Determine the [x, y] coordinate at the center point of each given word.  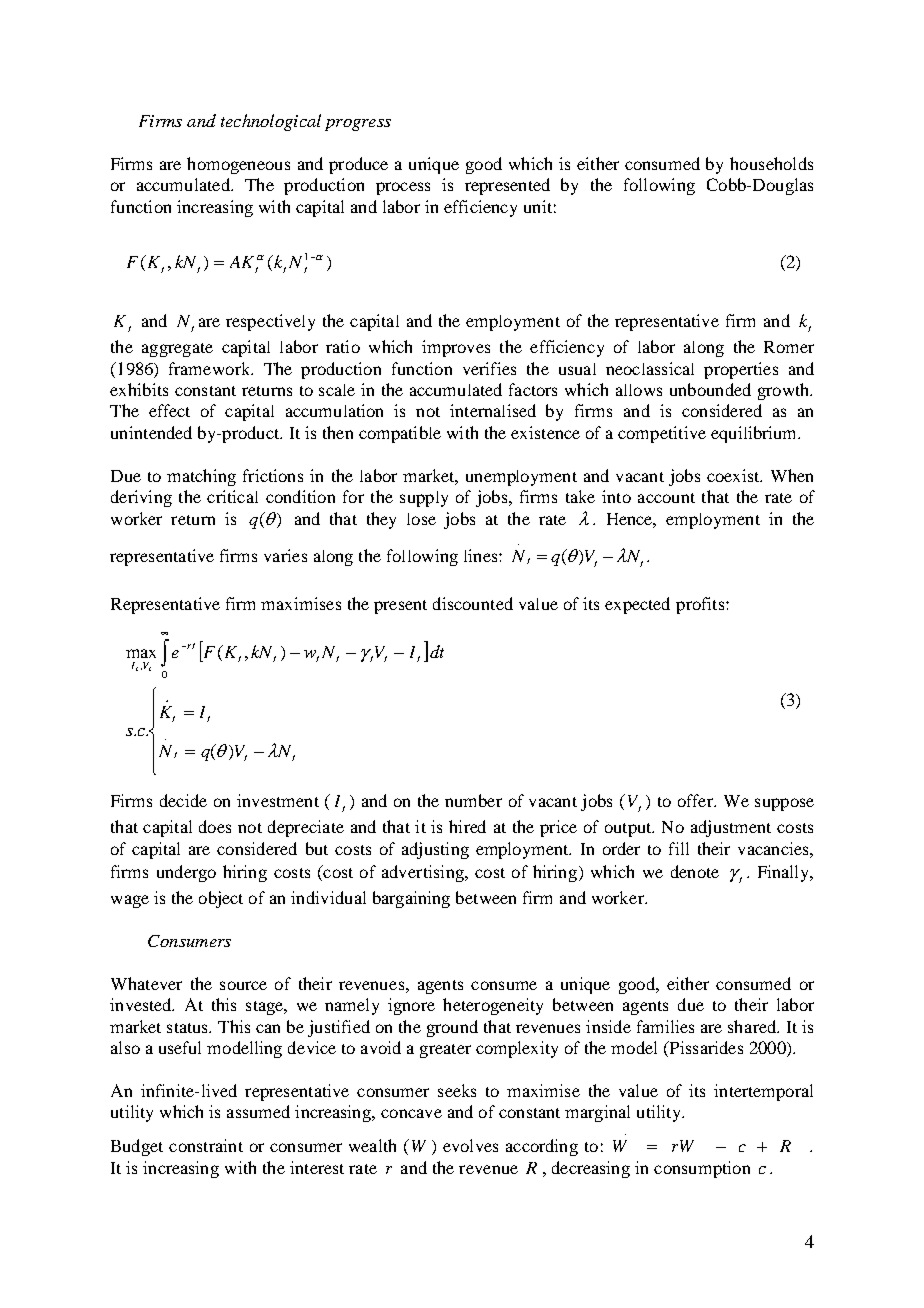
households [771, 163]
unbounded [710, 389]
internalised [493, 410]
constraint [206, 1145]
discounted [473, 603]
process [403, 188]
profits [701, 605]
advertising [424, 873]
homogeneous [238, 165]
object [221, 899]
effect [169, 410]
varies [285, 555]
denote [695, 871]
